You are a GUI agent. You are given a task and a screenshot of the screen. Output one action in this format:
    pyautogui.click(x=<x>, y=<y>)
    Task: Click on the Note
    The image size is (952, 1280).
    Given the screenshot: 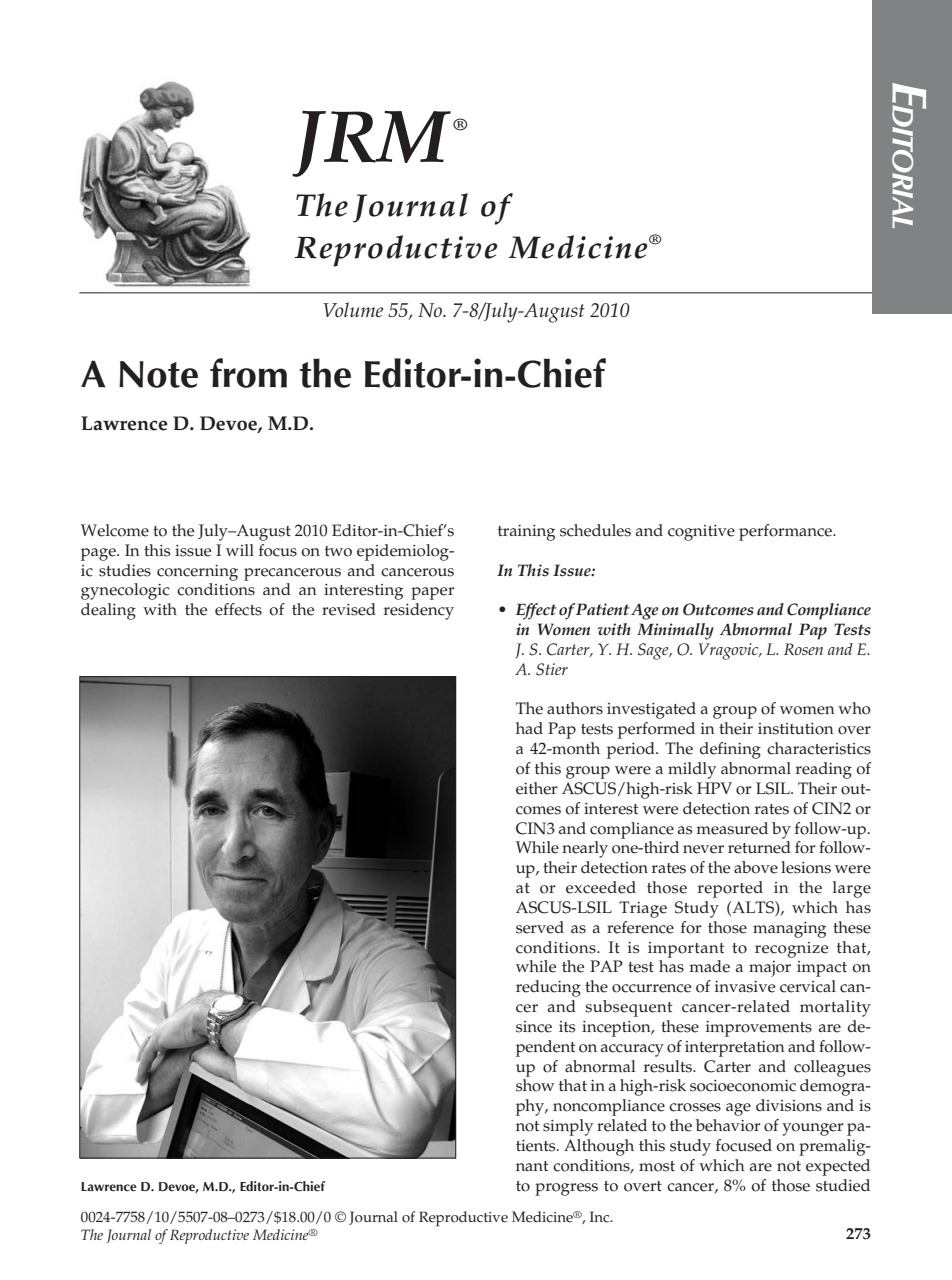 What is the action you would take?
    pyautogui.click(x=158, y=374)
